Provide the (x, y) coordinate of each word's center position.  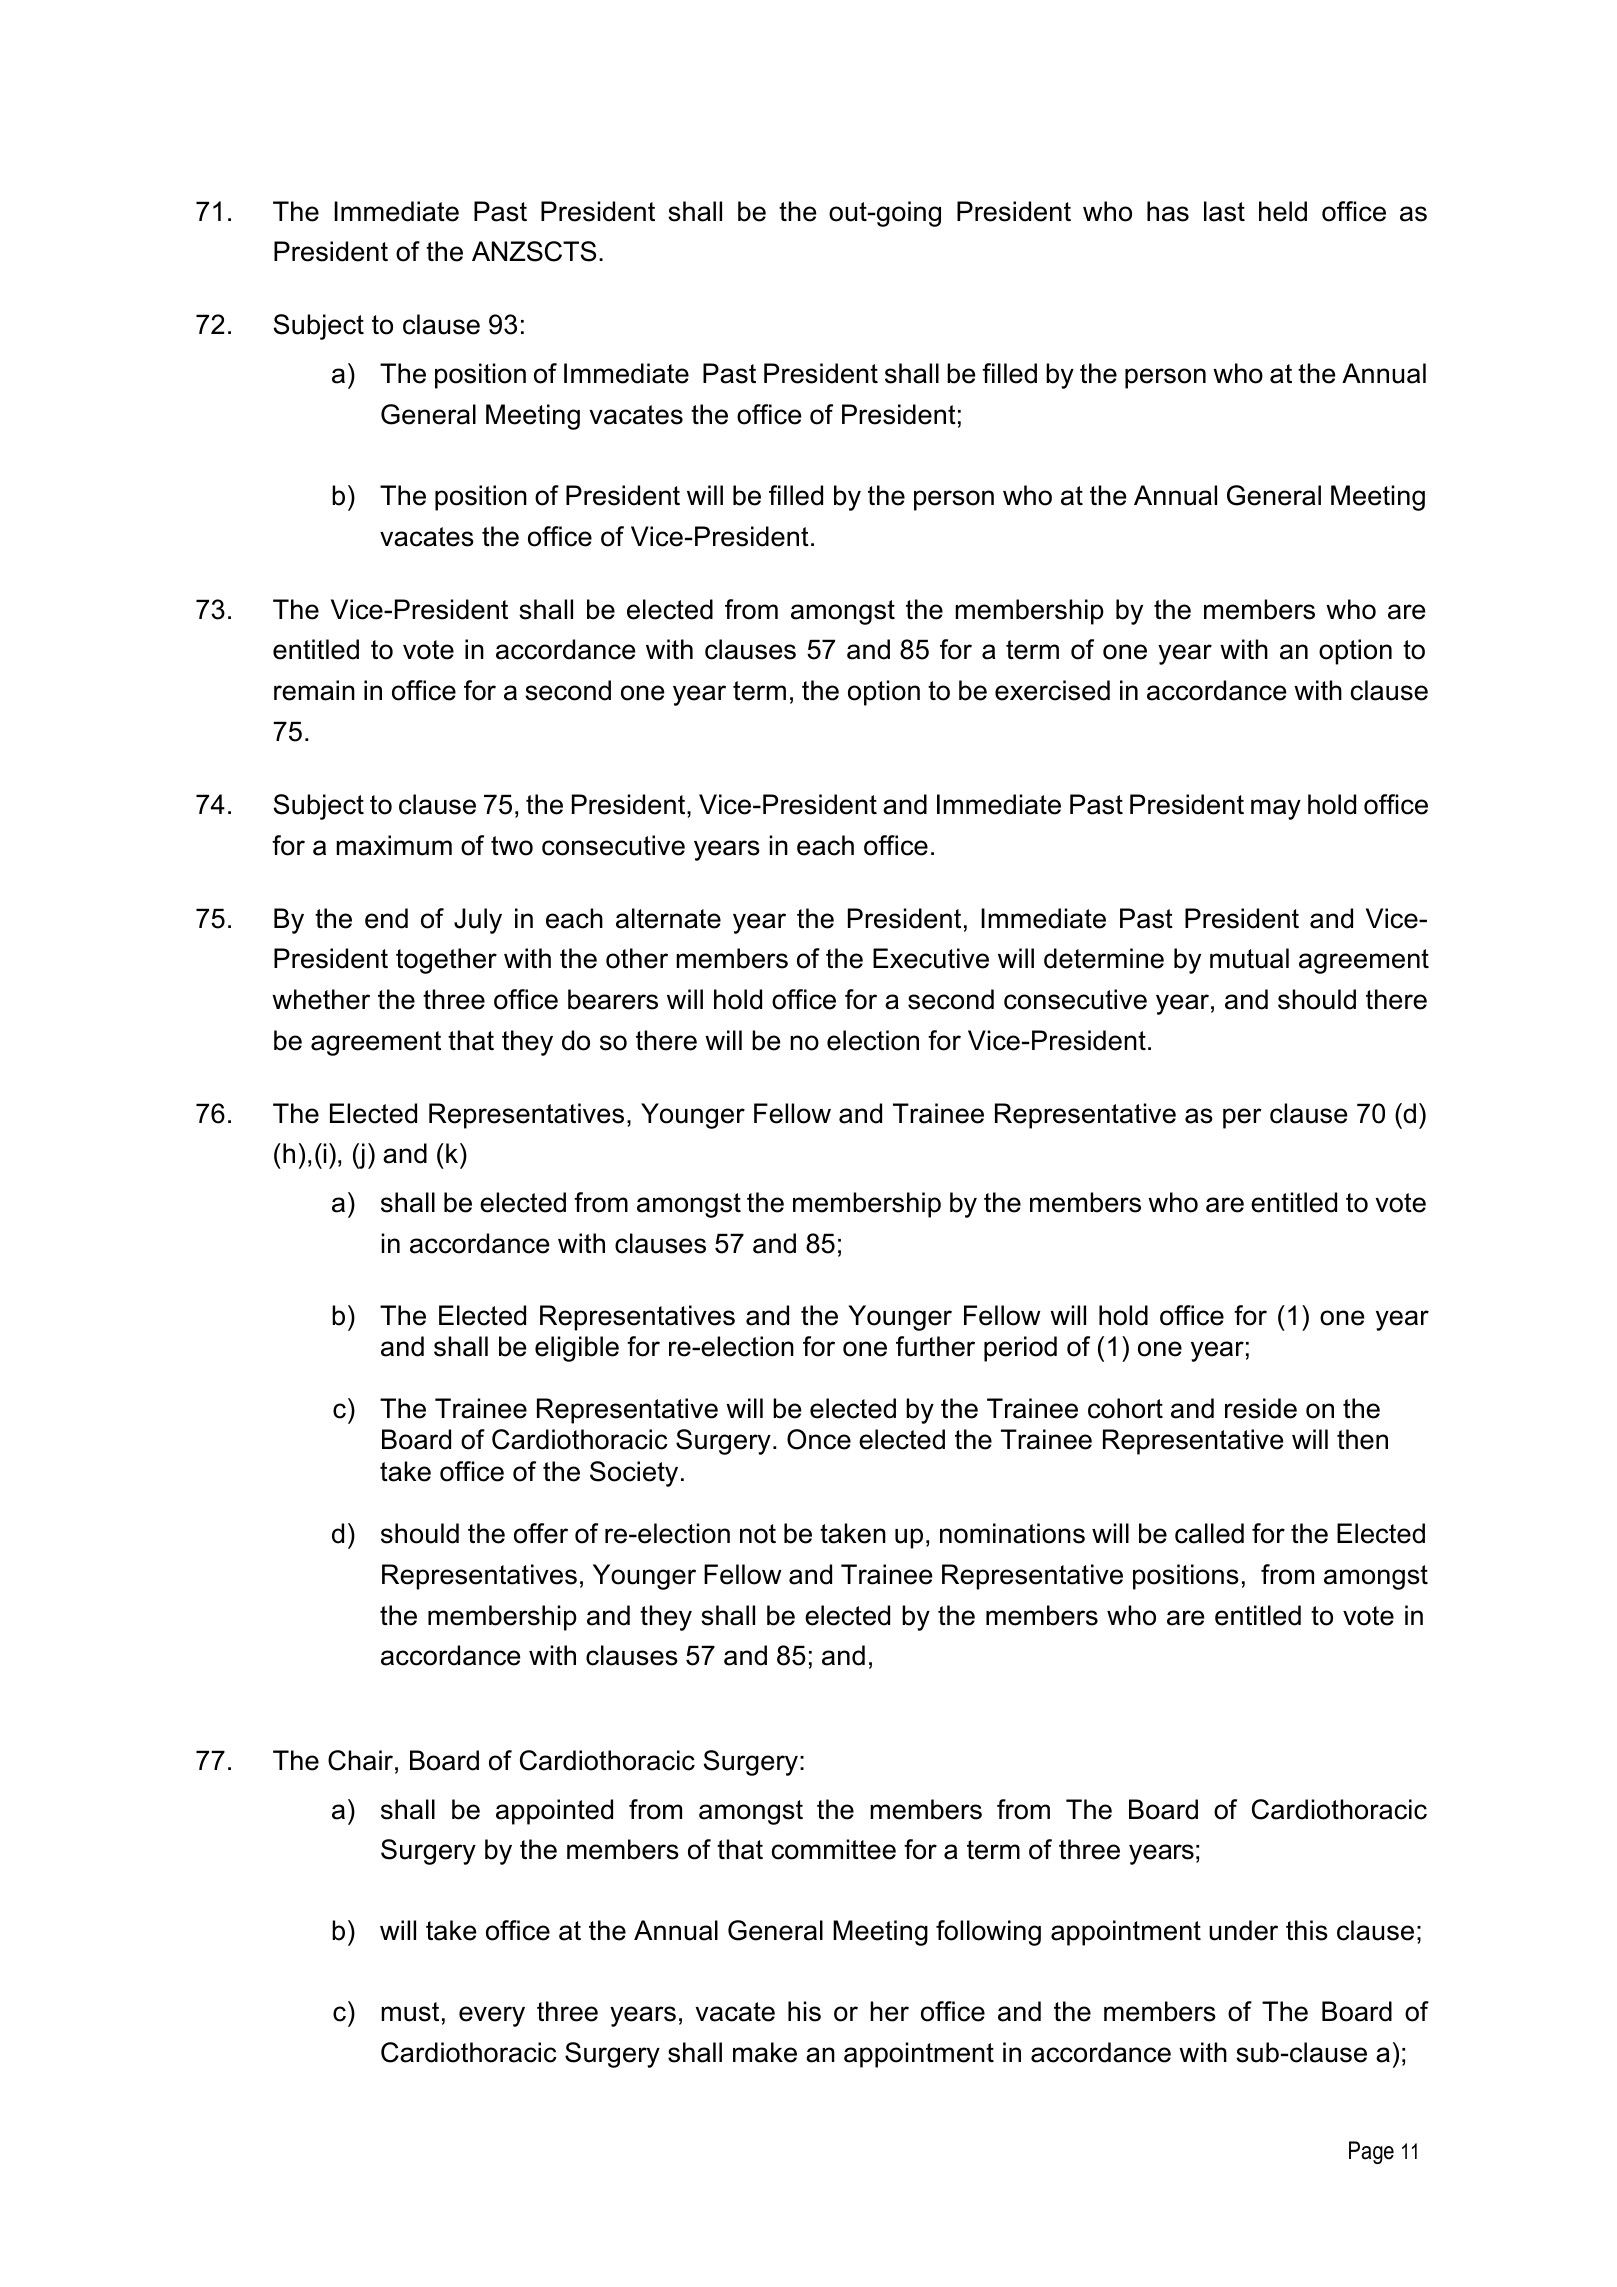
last (1224, 211)
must (410, 2012)
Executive (931, 958)
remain (314, 690)
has (1168, 211)
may (1276, 809)
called (1209, 1533)
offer (541, 1533)
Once (819, 1439)
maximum (394, 845)
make (765, 2052)
